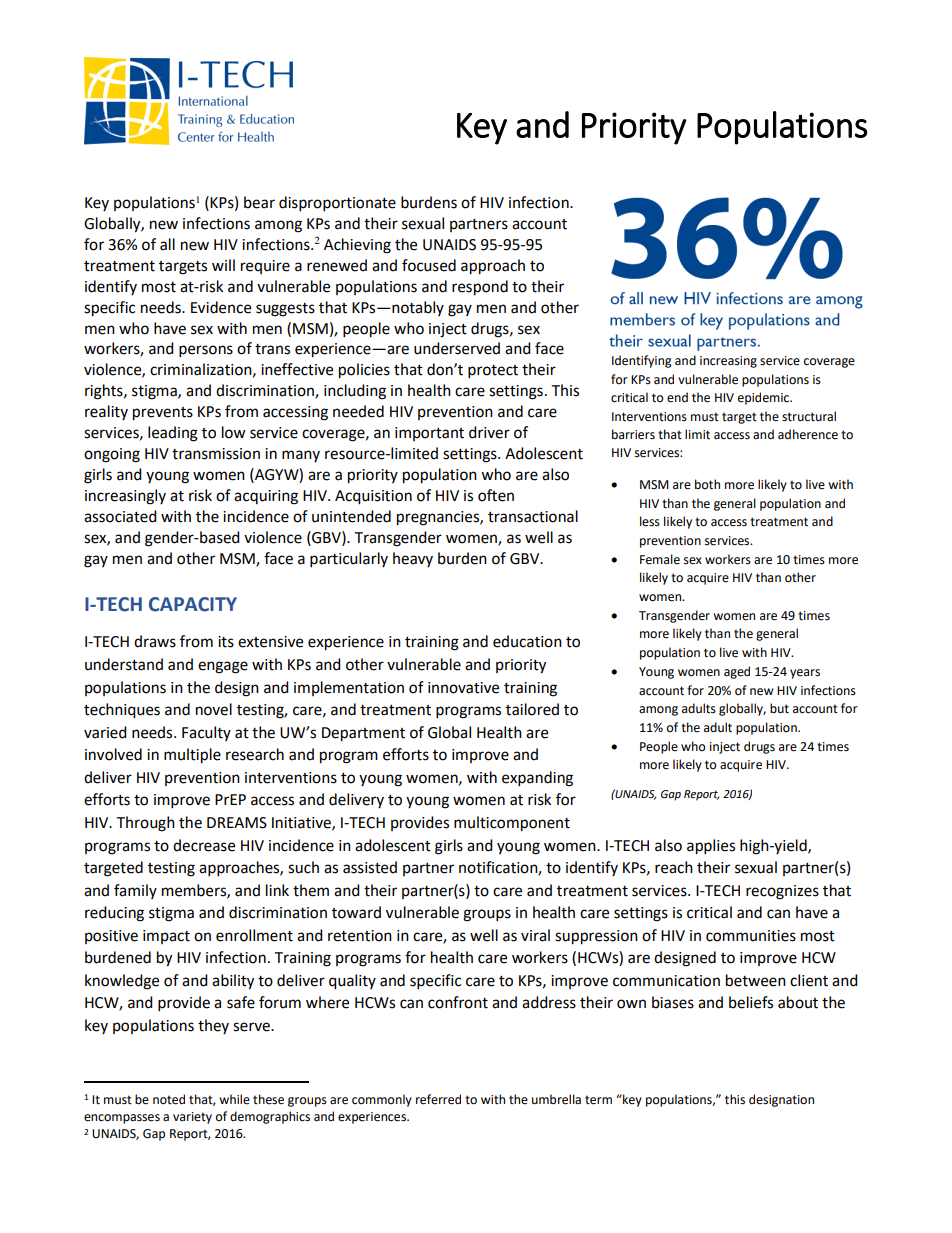 The width and height of the screenshot is (952, 1233). Describe the element at coordinates (429, 265) in the screenshot. I see `focused` at that location.
